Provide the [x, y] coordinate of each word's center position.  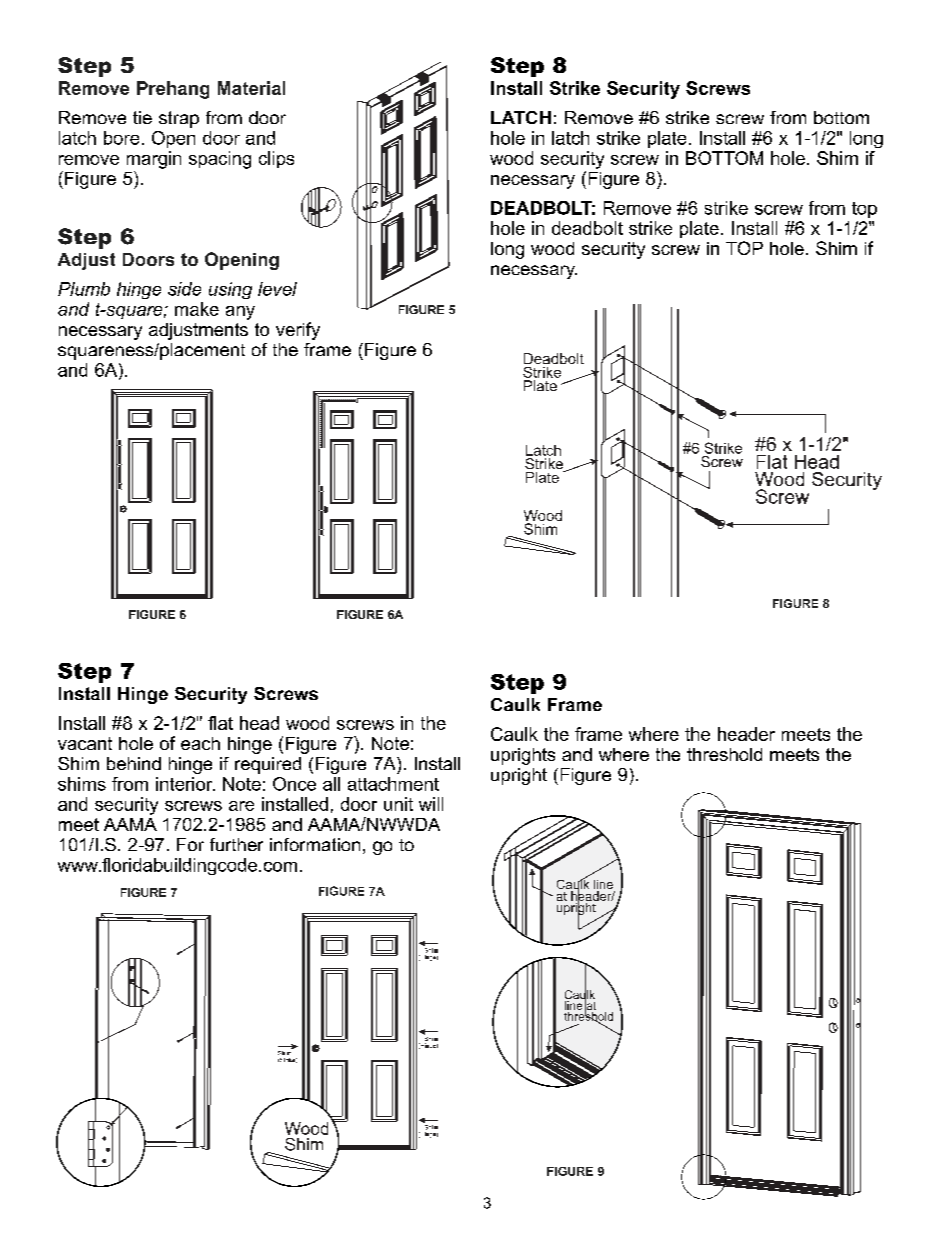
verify [298, 331]
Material [251, 88]
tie [142, 117]
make [197, 309]
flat [220, 723]
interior [185, 784]
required [268, 765]
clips [276, 159]
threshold [724, 754]
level [277, 289]
